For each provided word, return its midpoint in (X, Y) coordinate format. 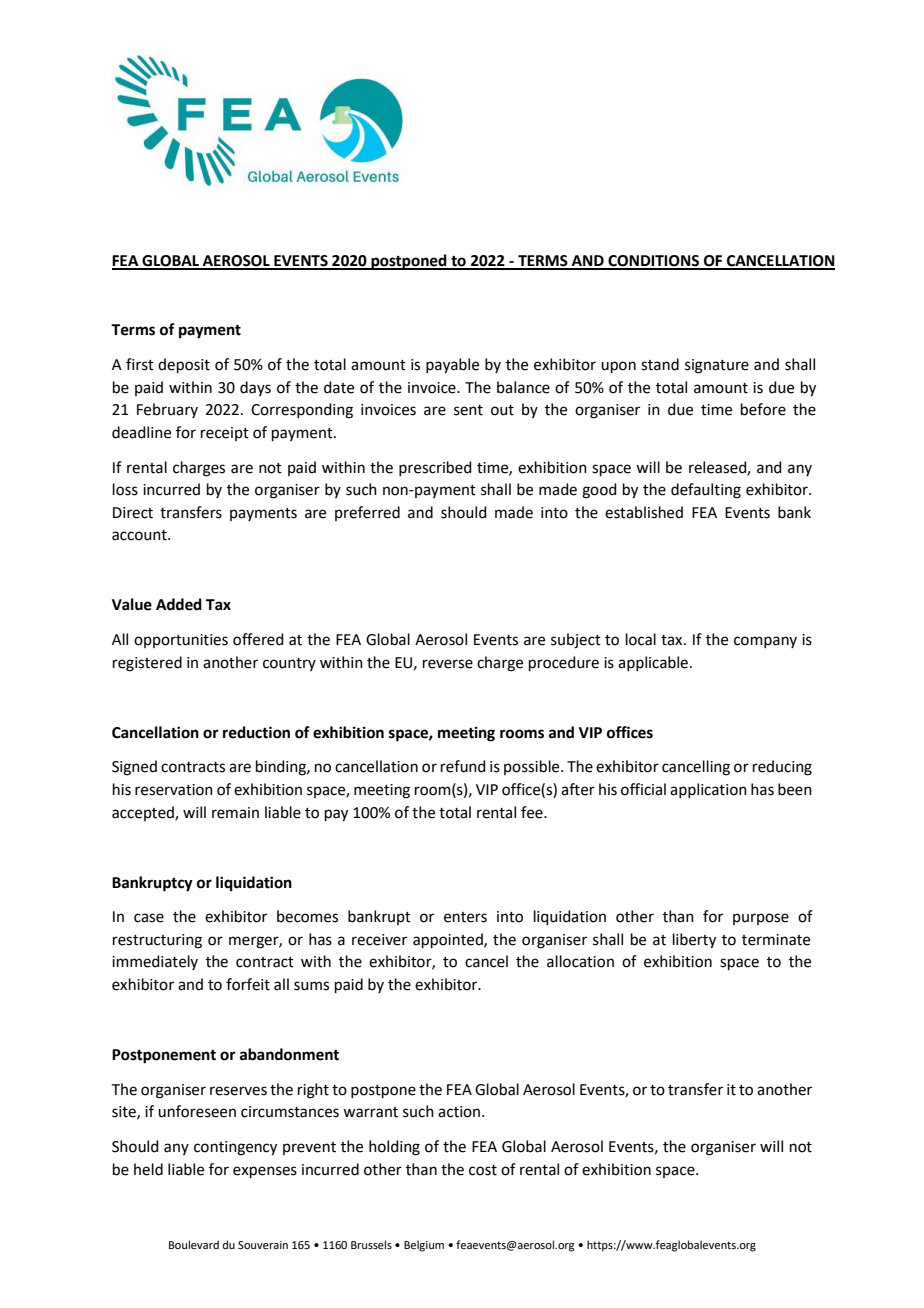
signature (717, 366)
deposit (184, 365)
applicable (653, 663)
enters (465, 917)
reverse (448, 664)
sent (468, 410)
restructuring (157, 941)
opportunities (181, 641)
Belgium (424, 1246)
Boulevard (194, 1244)
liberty (694, 941)
